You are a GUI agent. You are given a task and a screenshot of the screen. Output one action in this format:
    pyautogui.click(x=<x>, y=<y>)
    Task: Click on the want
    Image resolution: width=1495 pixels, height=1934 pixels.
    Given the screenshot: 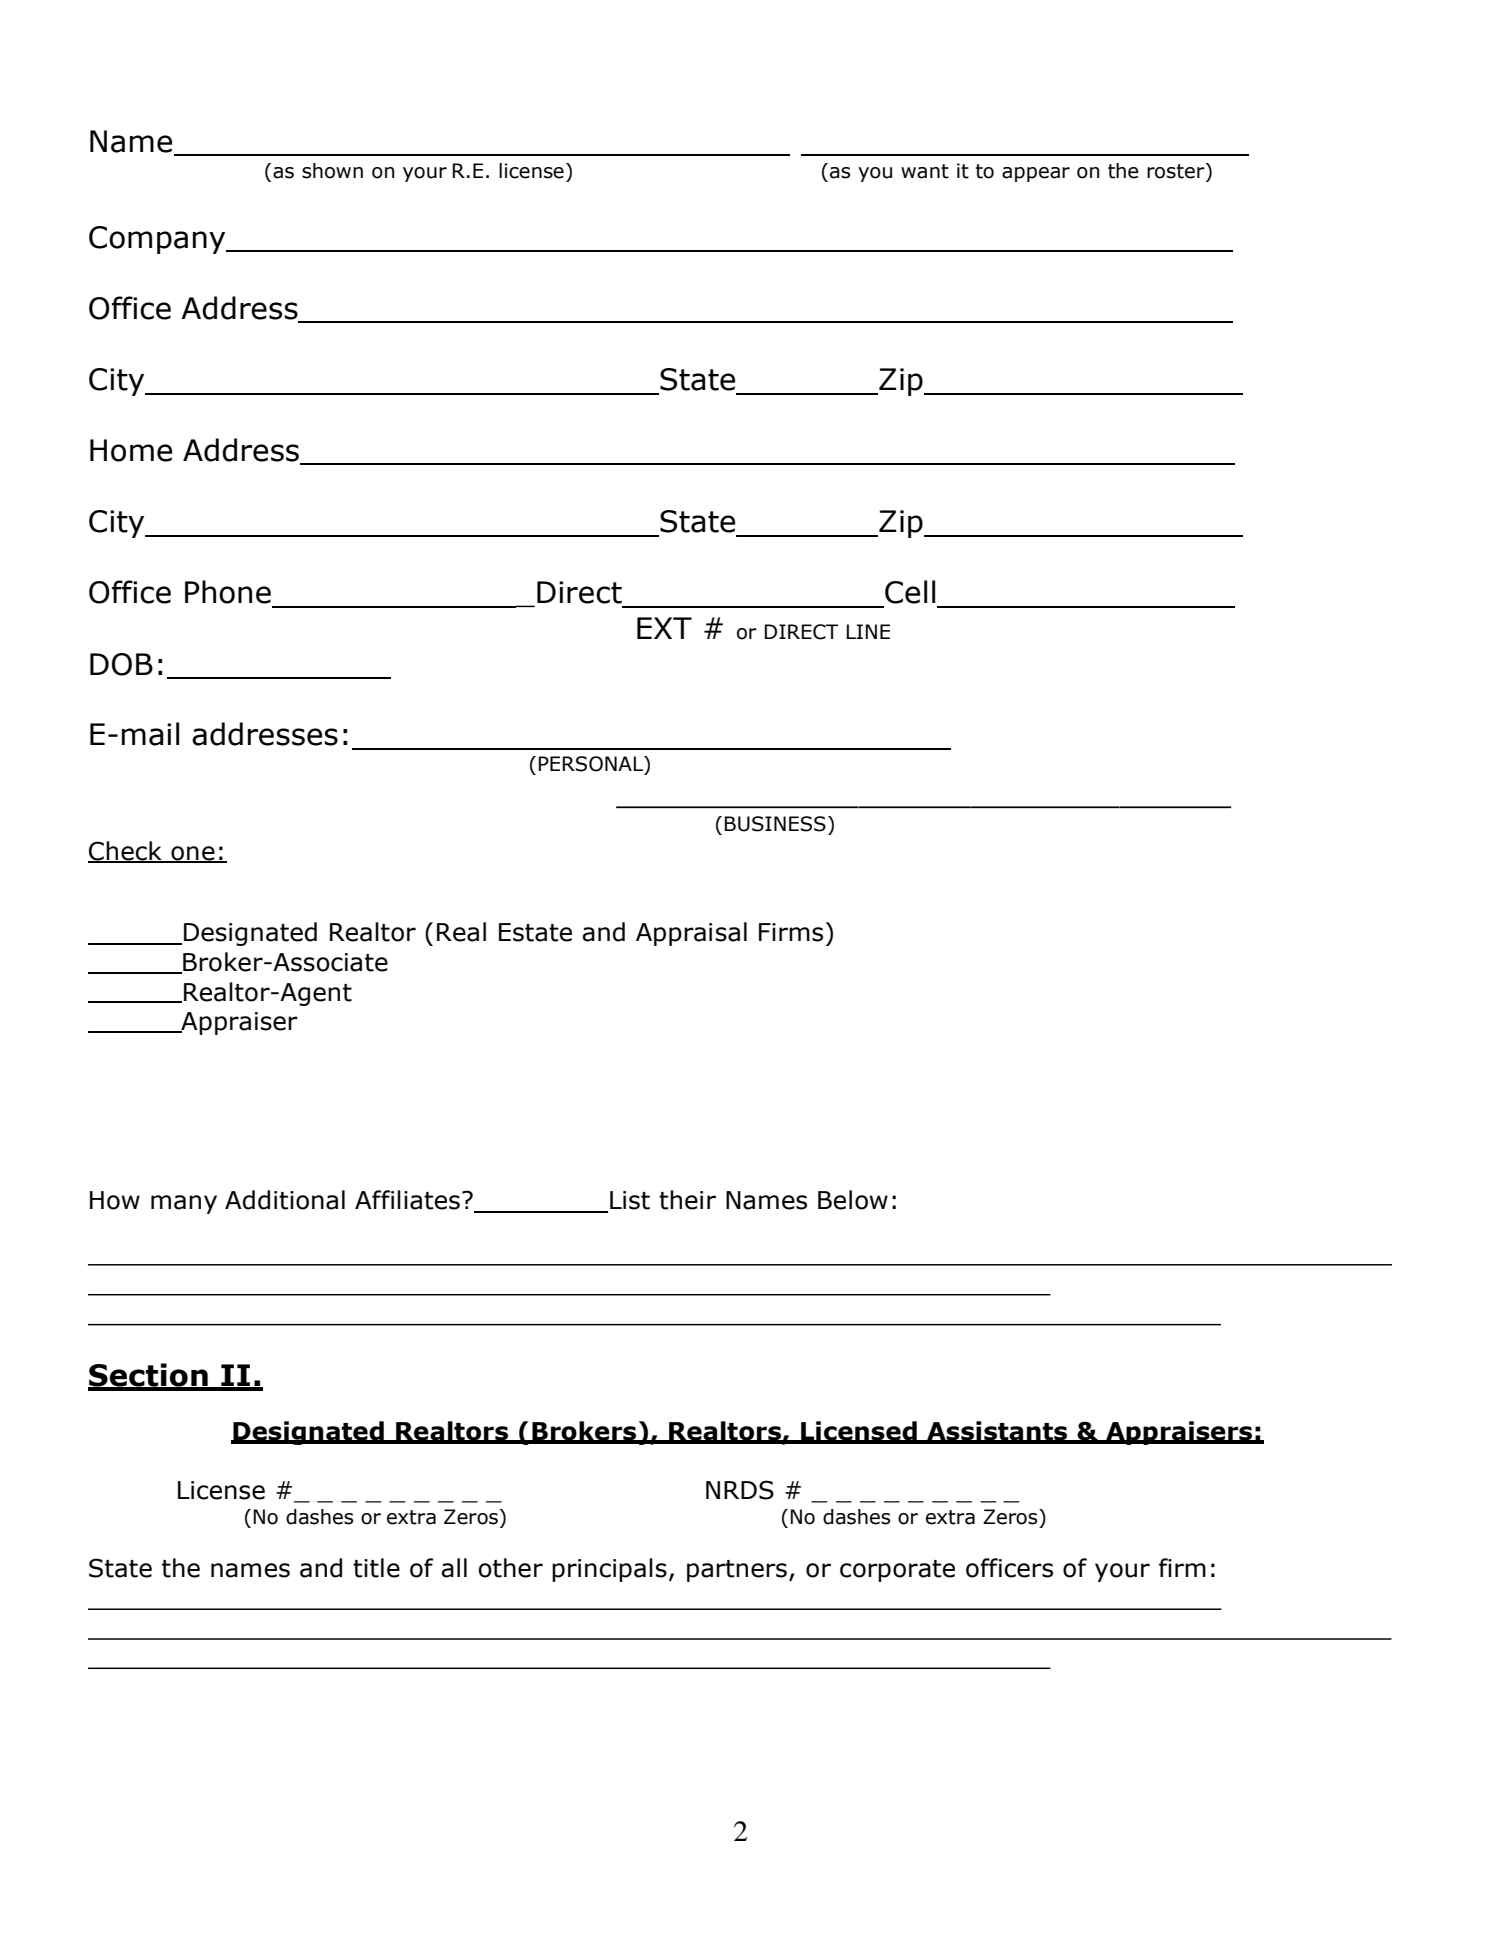 What is the action you would take?
    pyautogui.click(x=925, y=171)
